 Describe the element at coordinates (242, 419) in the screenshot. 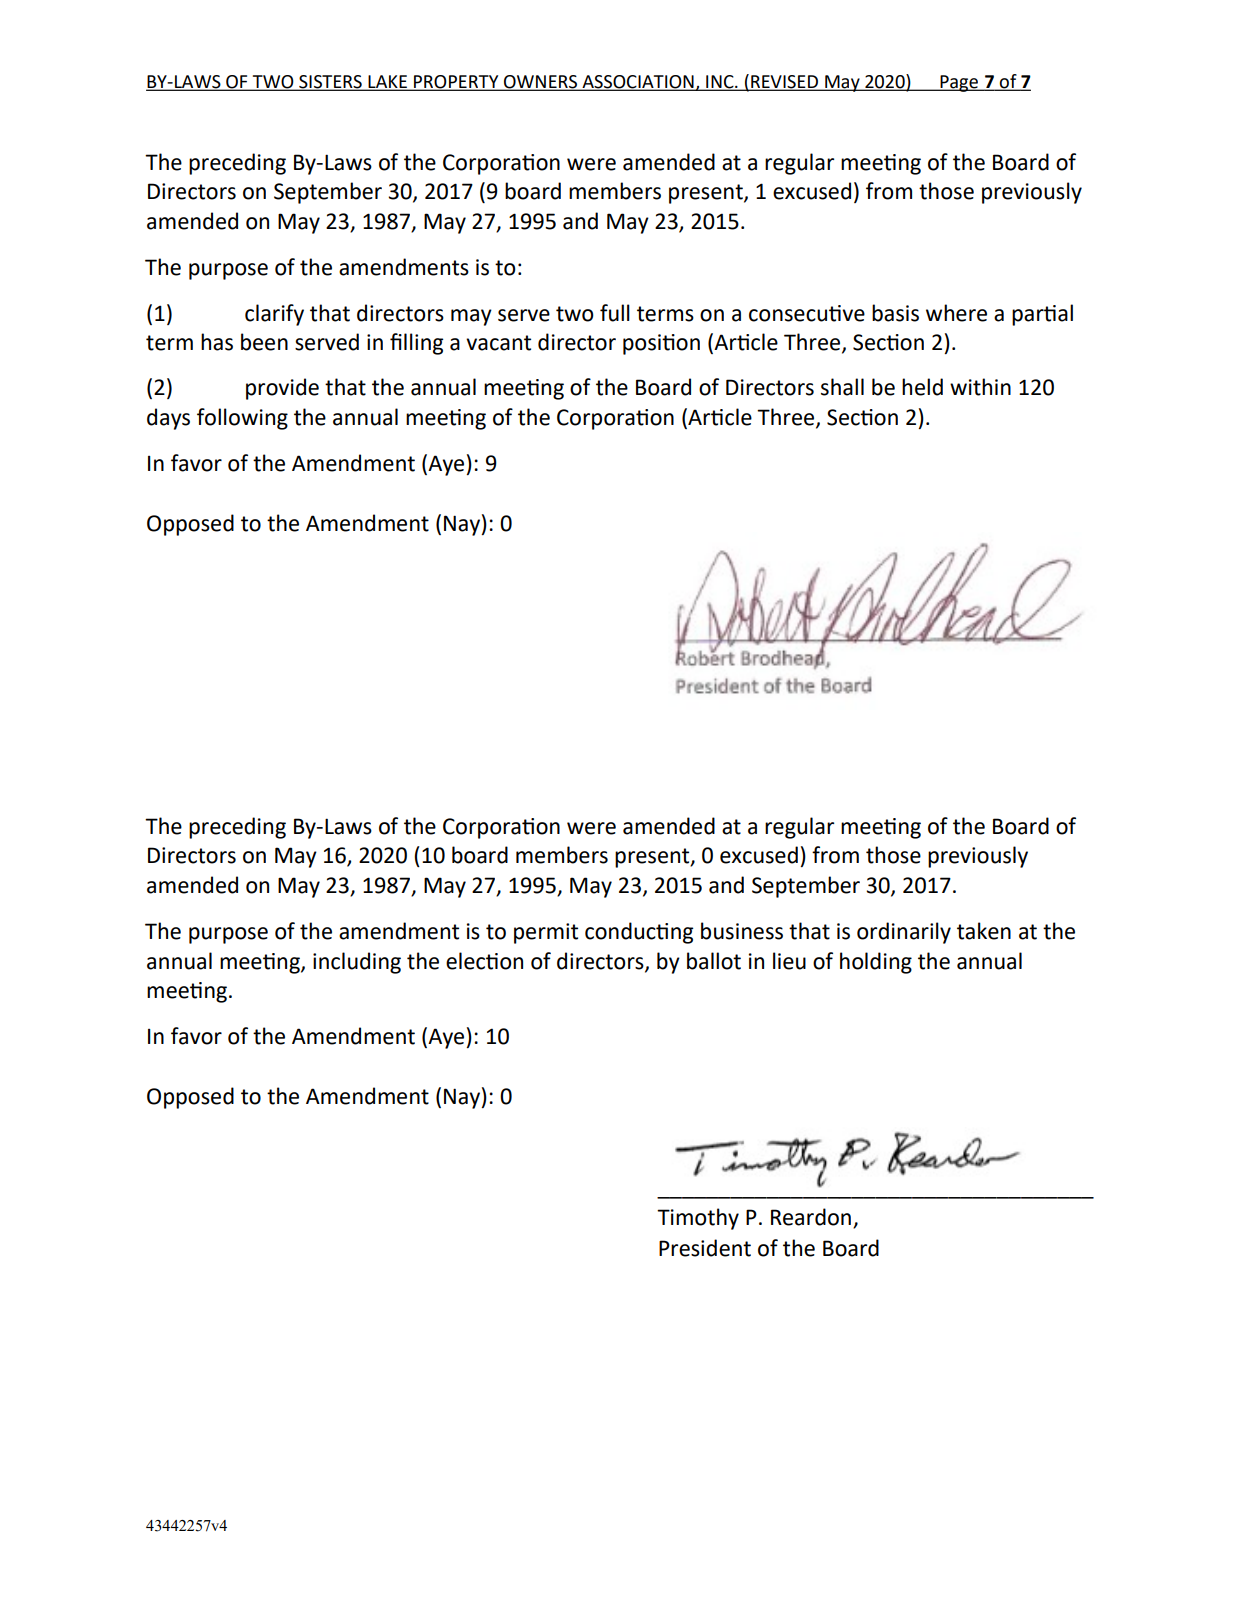

I see `following` at that location.
